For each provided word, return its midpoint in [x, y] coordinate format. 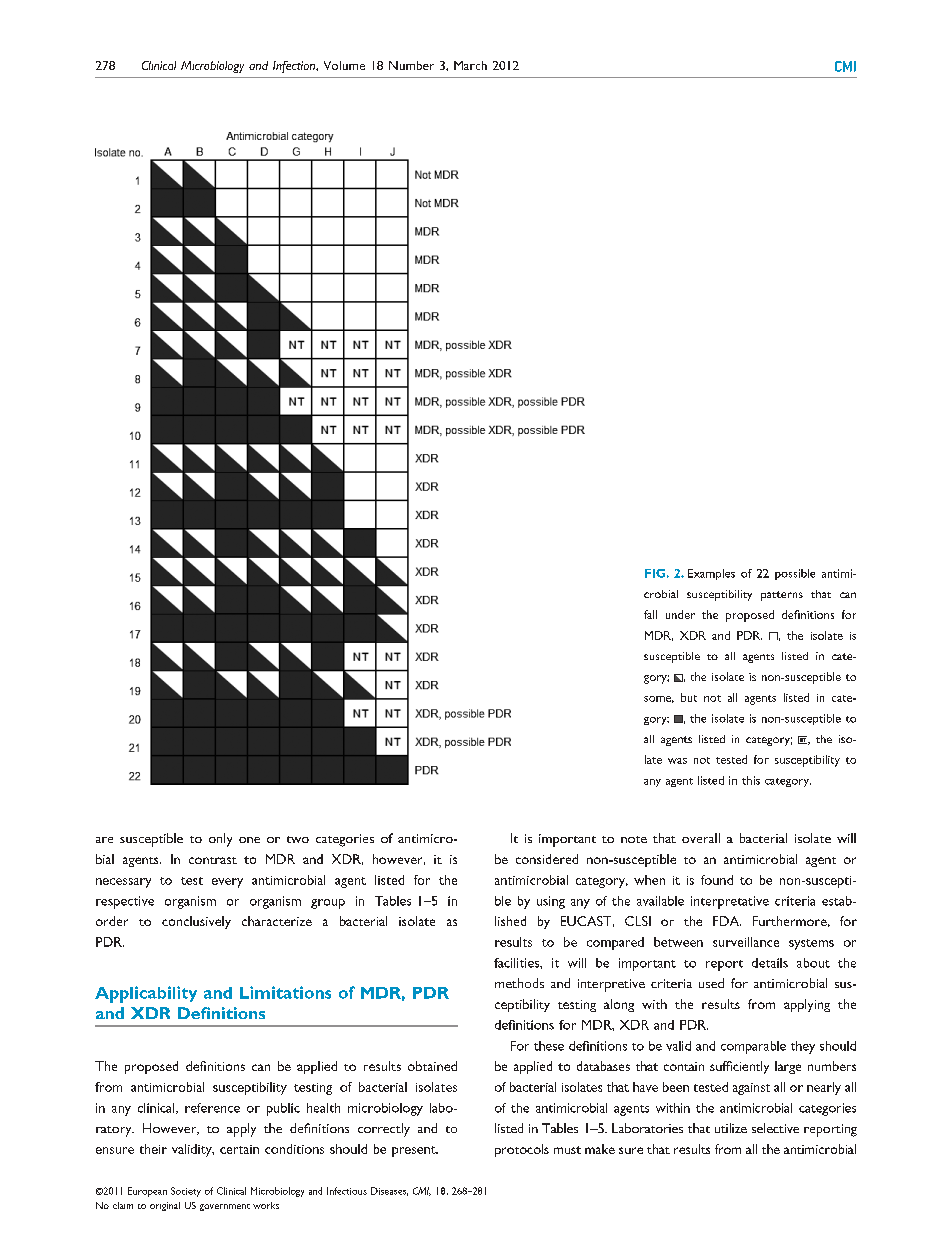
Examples [711, 574]
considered [547, 859]
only [220, 840]
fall [650, 614]
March [470, 65]
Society [186, 1192]
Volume [344, 65]
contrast [213, 860]
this [751, 780]
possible [795, 574]
